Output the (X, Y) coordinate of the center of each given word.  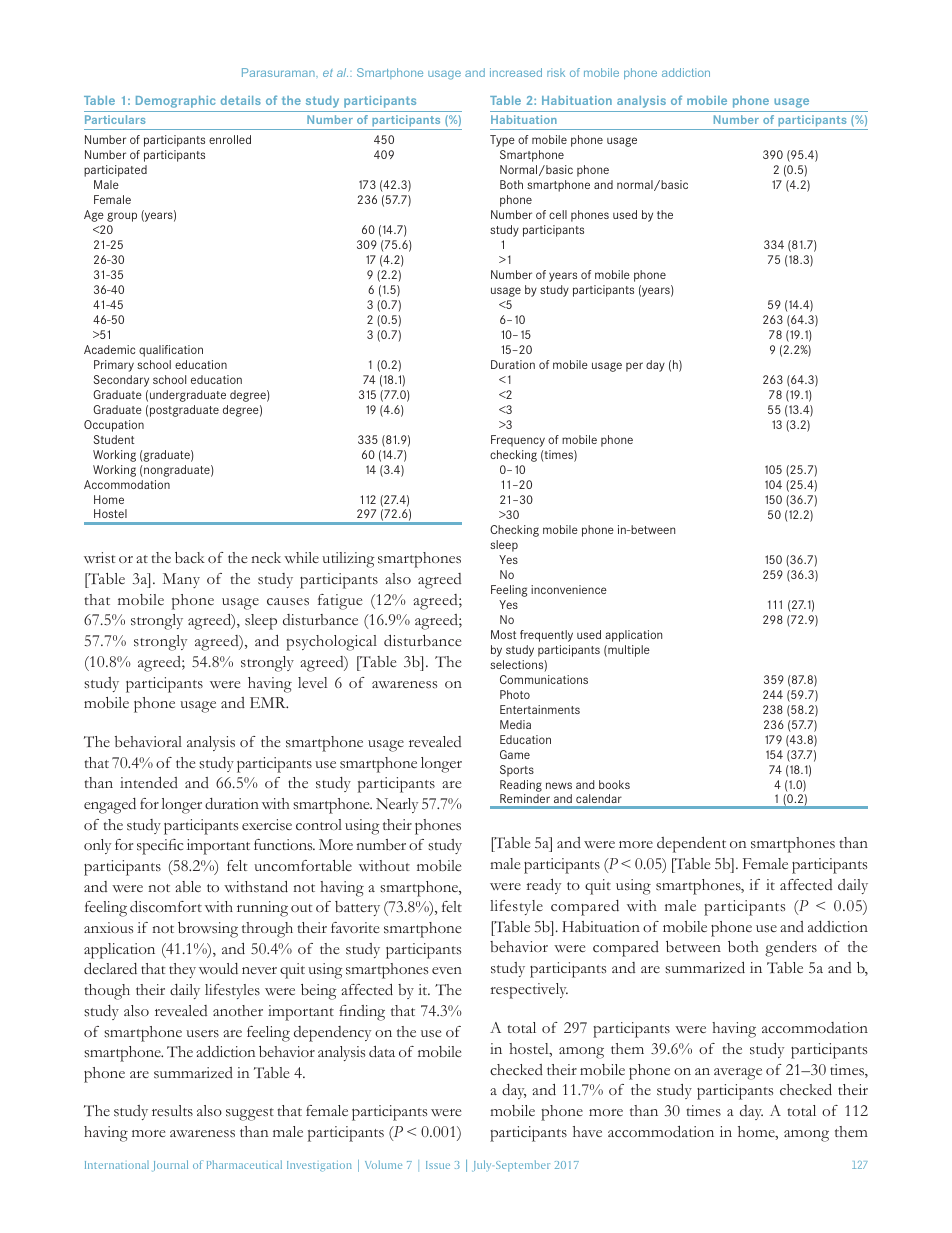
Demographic (176, 102)
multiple (628, 651)
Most (503, 634)
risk (556, 72)
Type (502, 141)
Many (181, 580)
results (172, 1111)
